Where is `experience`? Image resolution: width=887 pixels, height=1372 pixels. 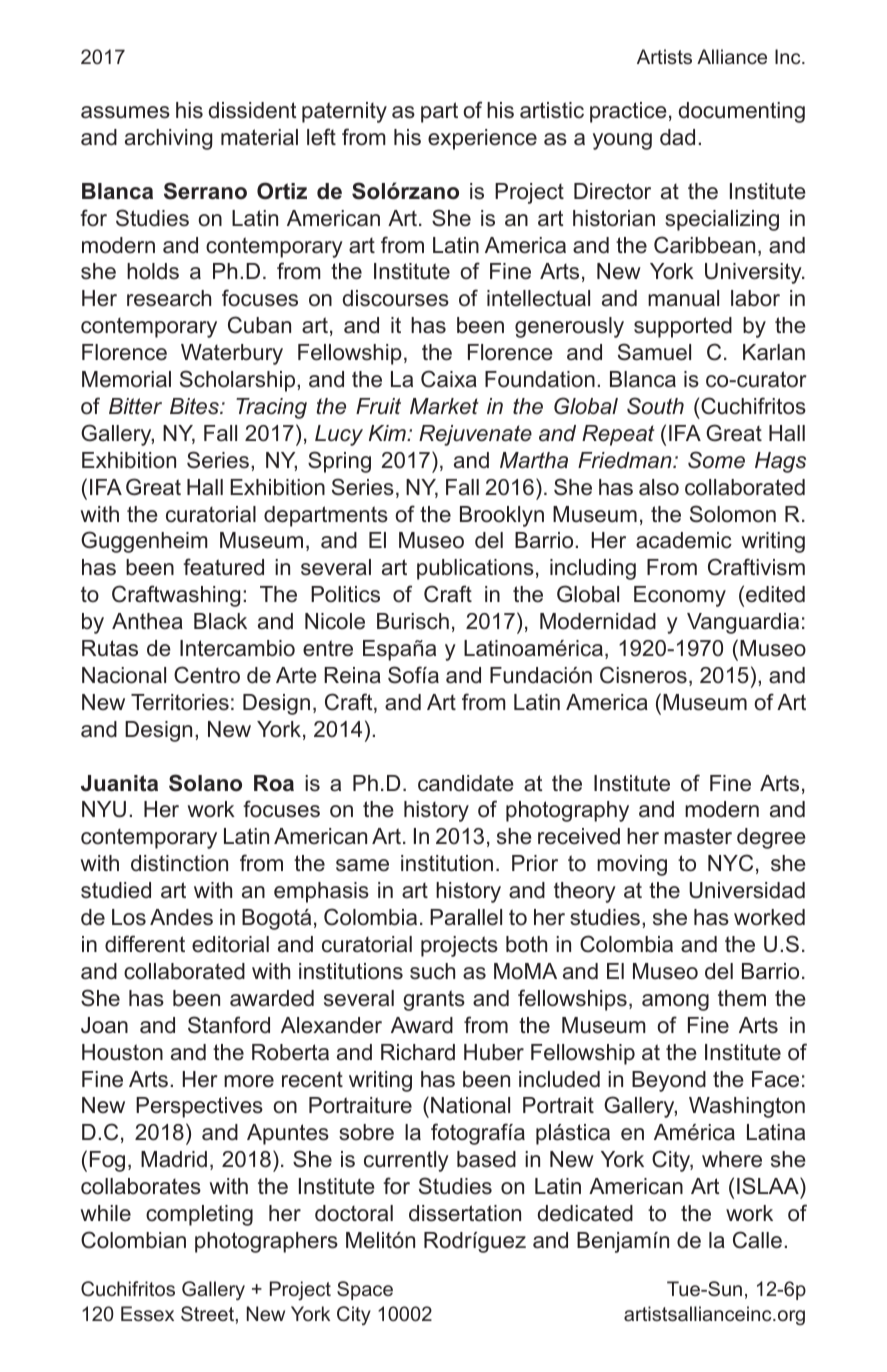
experience is located at coordinates (482, 139).
